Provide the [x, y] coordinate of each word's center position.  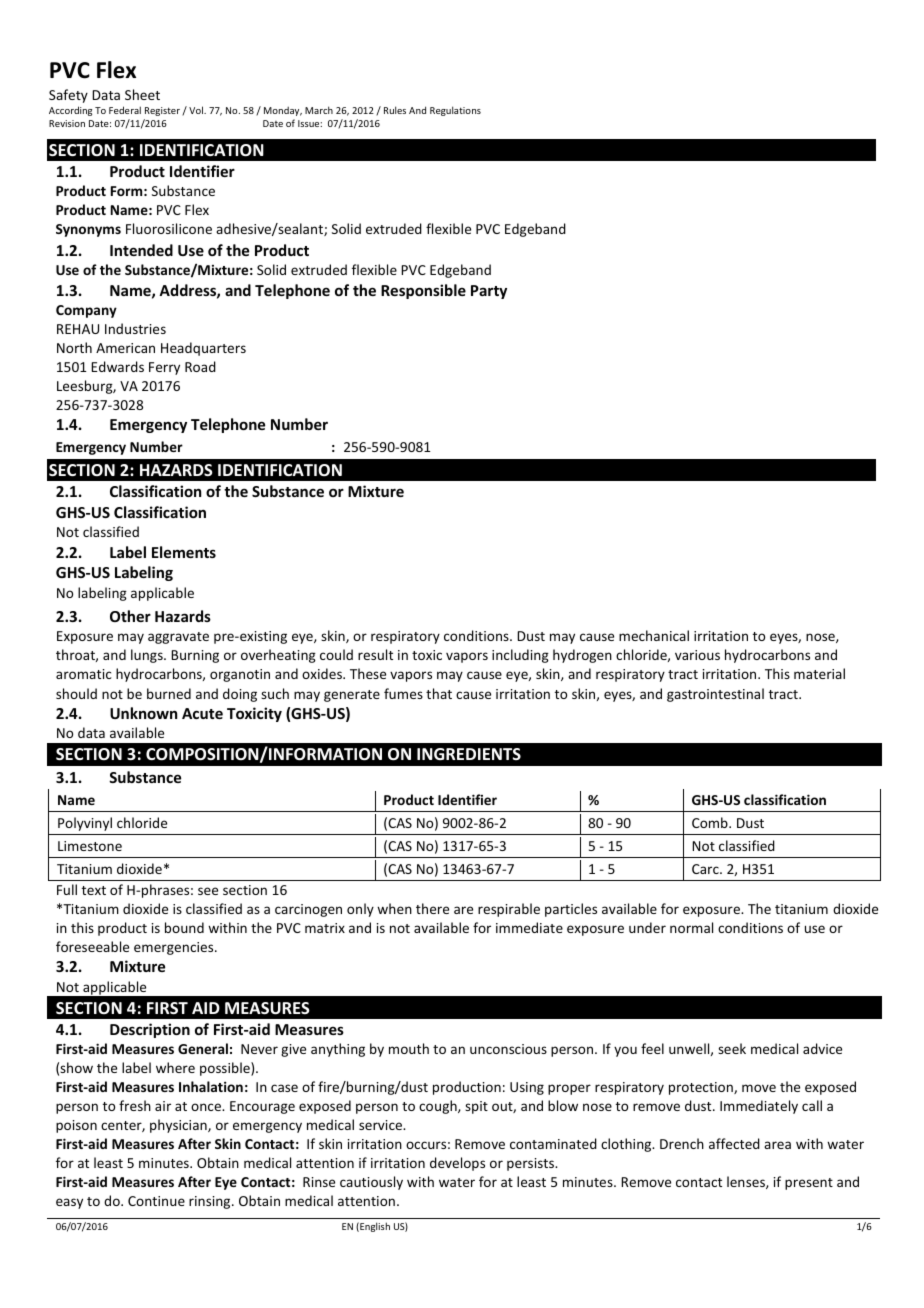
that [439, 693]
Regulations [455, 111]
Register [162, 111]
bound [184, 927]
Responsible [423, 291]
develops [457, 1164]
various [697, 655]
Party [489, 292]
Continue [156, 1201]
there [432, 908]
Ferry [164, 368]
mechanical [654, 635]
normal [691, 927]
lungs [148, 656]
